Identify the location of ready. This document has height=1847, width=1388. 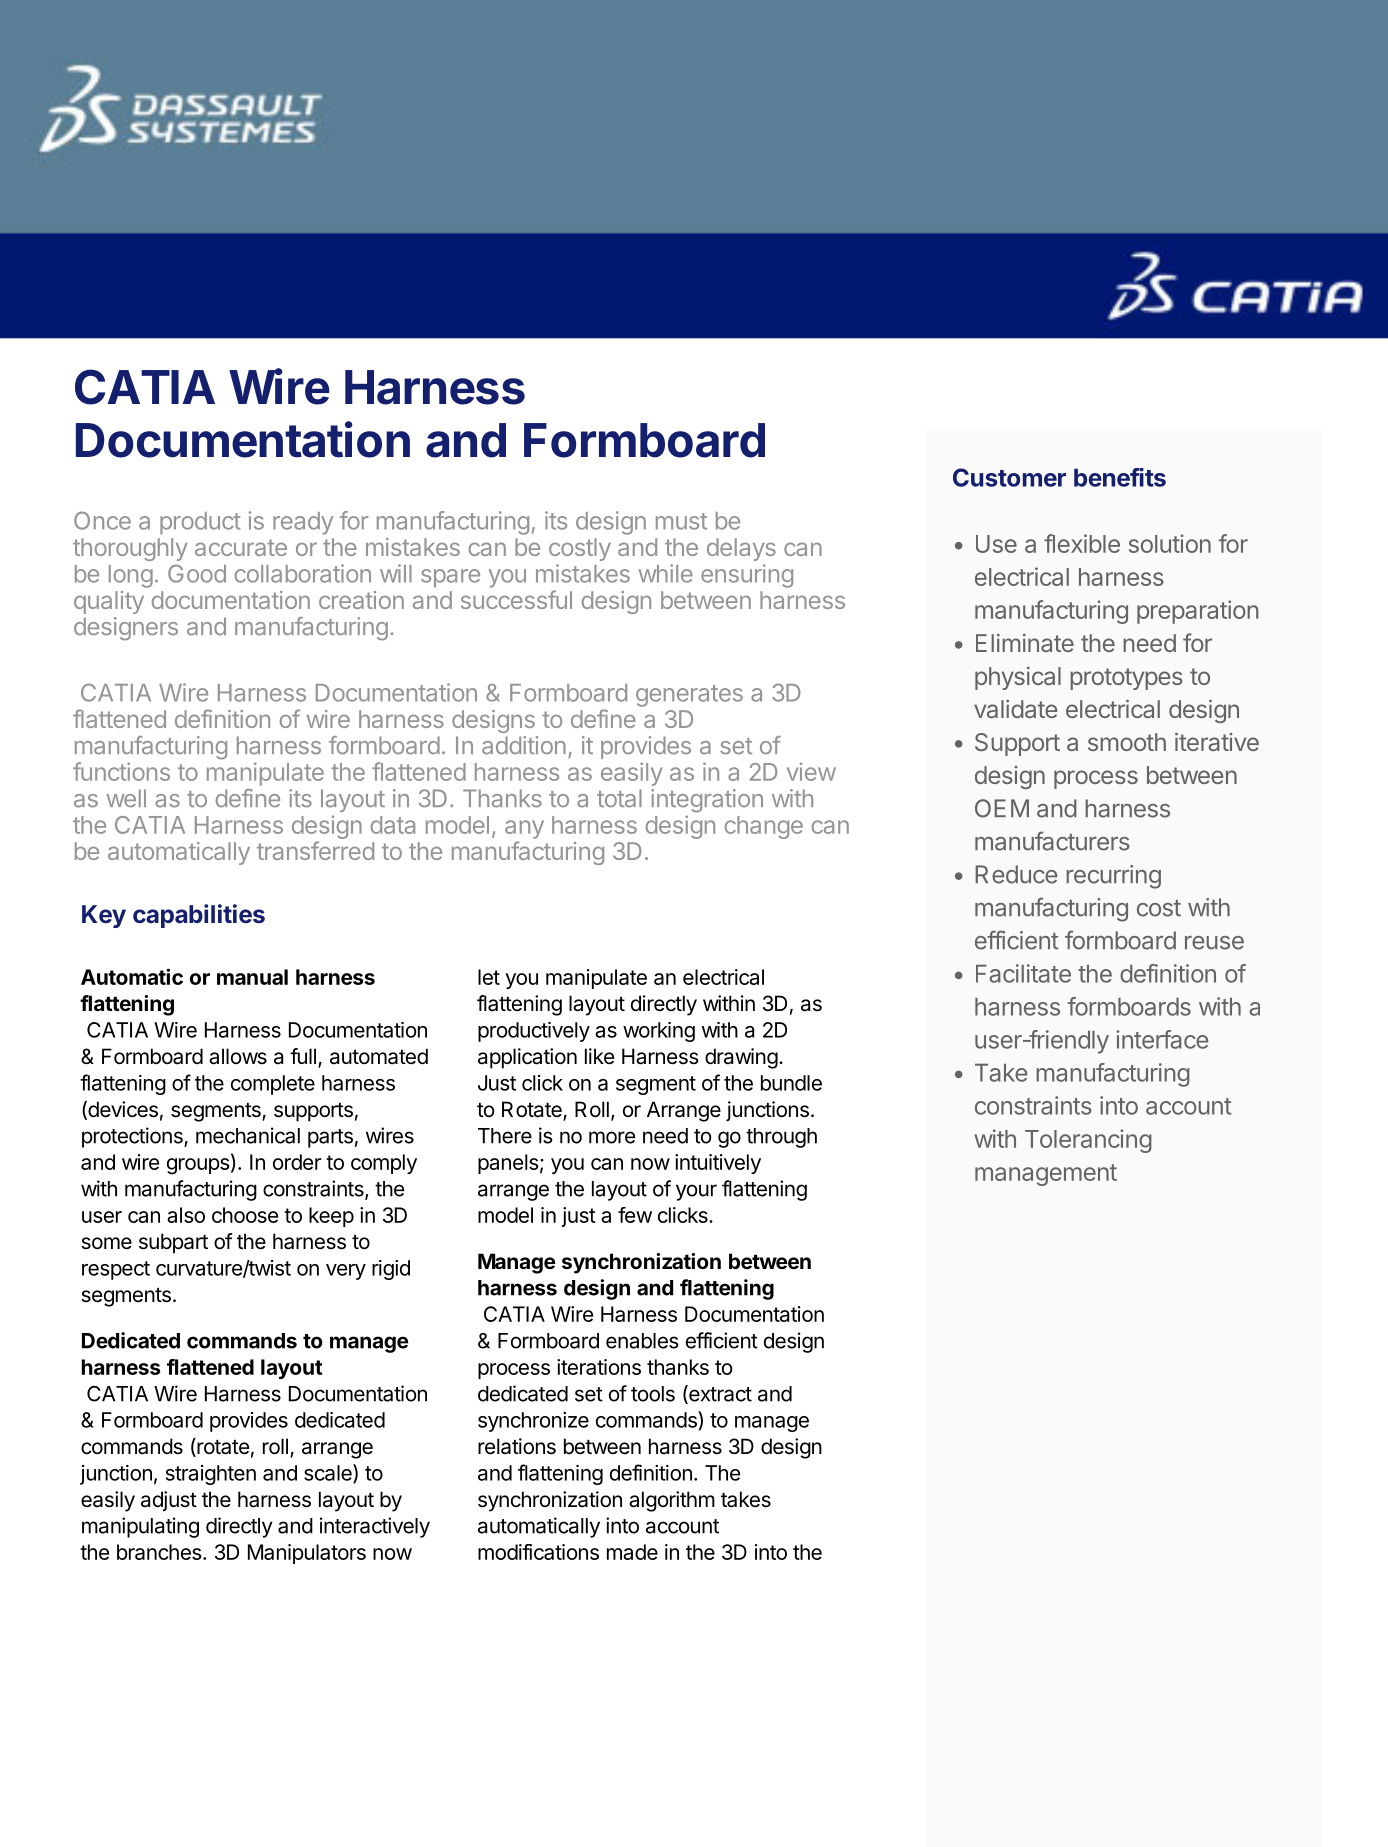
(303, 523).
